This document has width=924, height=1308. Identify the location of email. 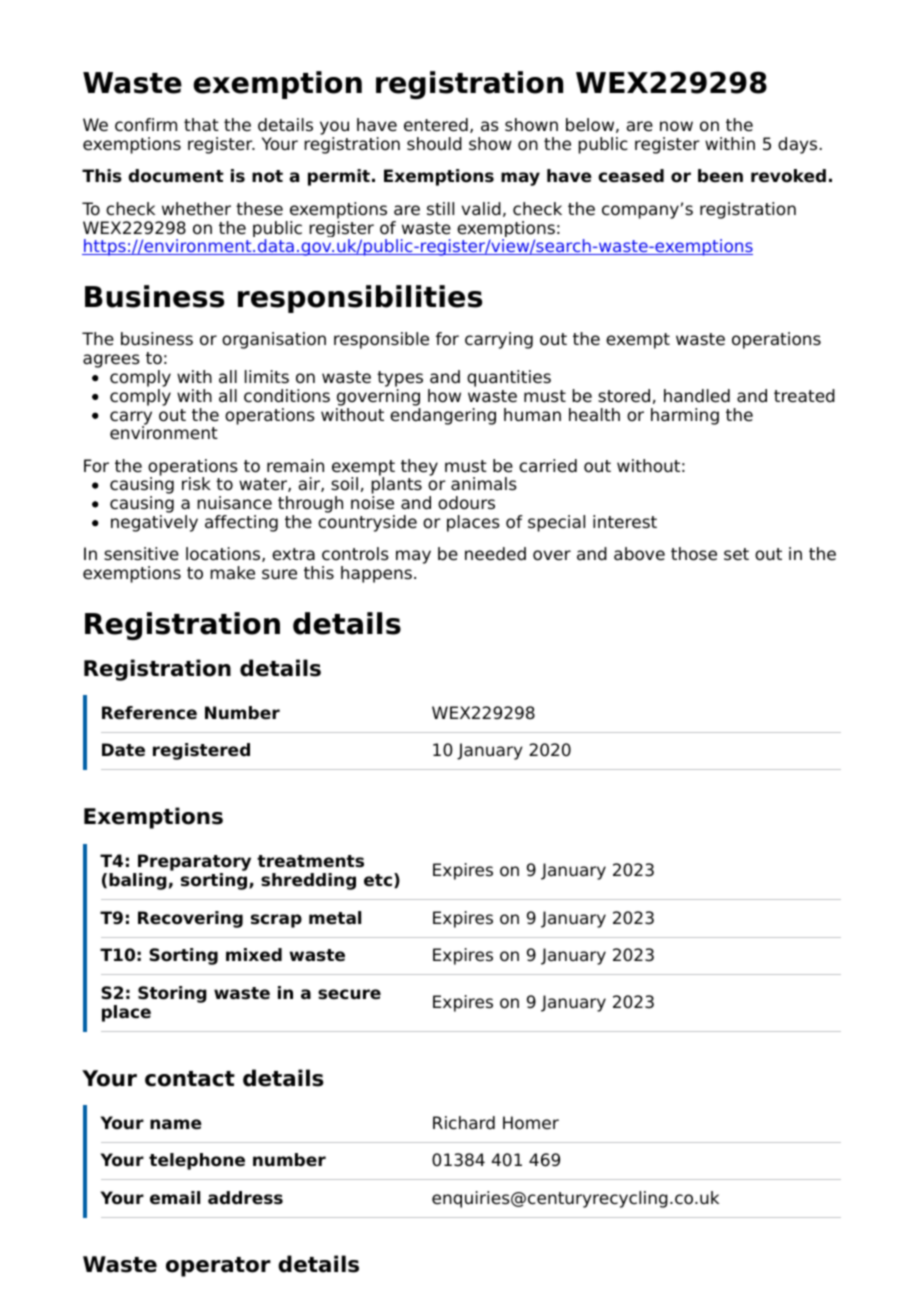
(175, 1198).
